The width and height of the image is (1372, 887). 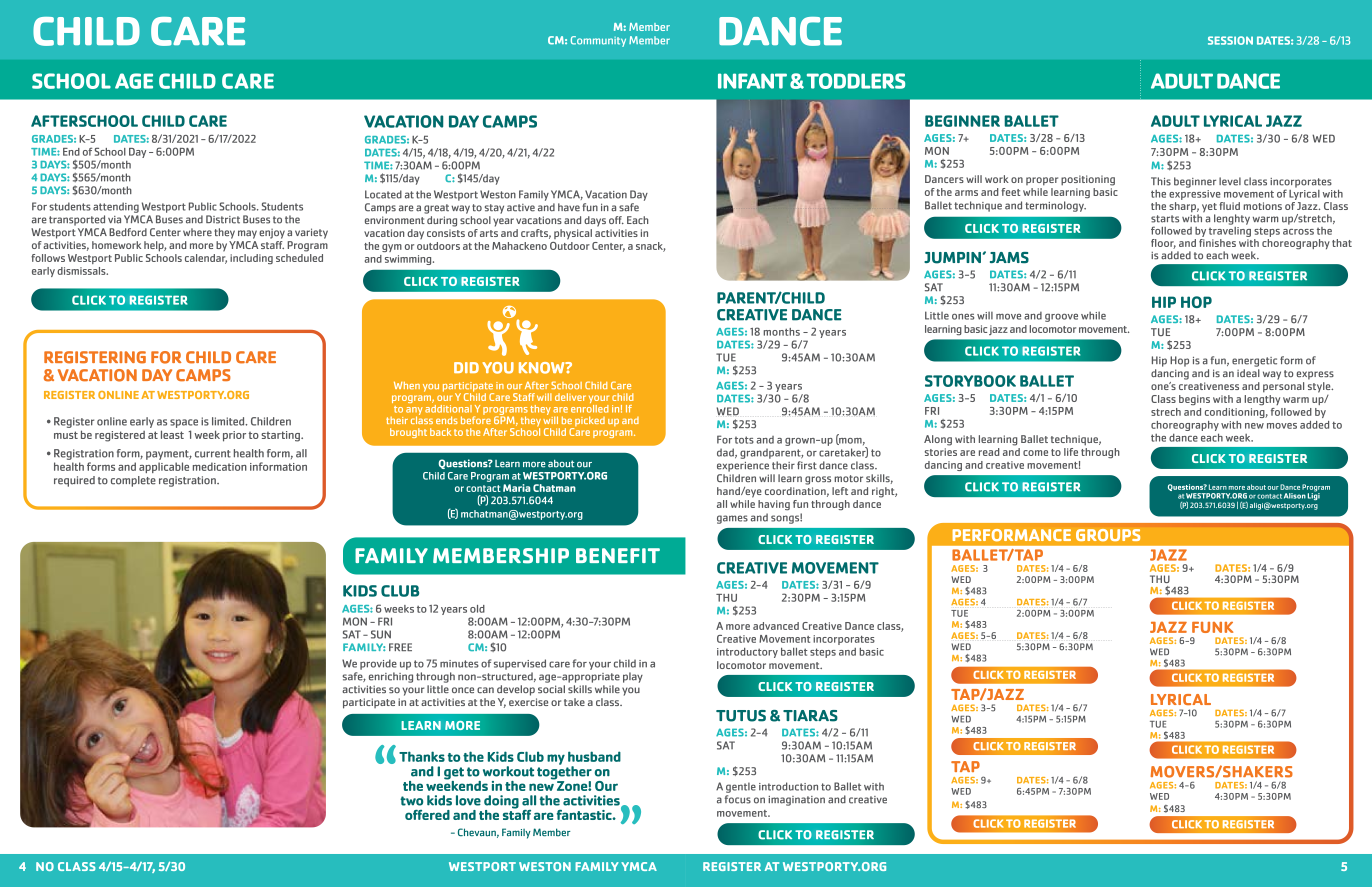 I want to click on imagination, so click(x=796, y=801).
